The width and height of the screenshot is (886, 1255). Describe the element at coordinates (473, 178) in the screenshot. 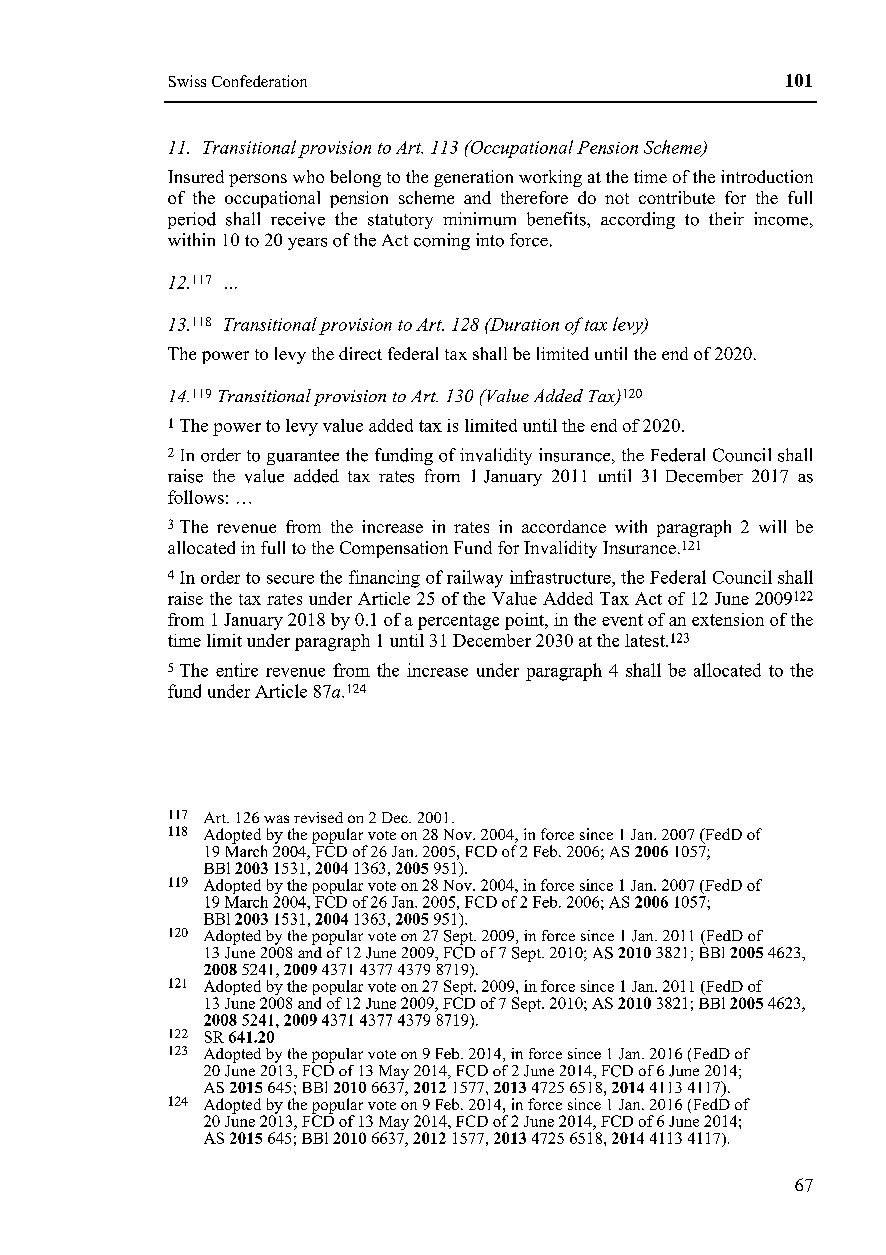

I see `generation` at that location.
